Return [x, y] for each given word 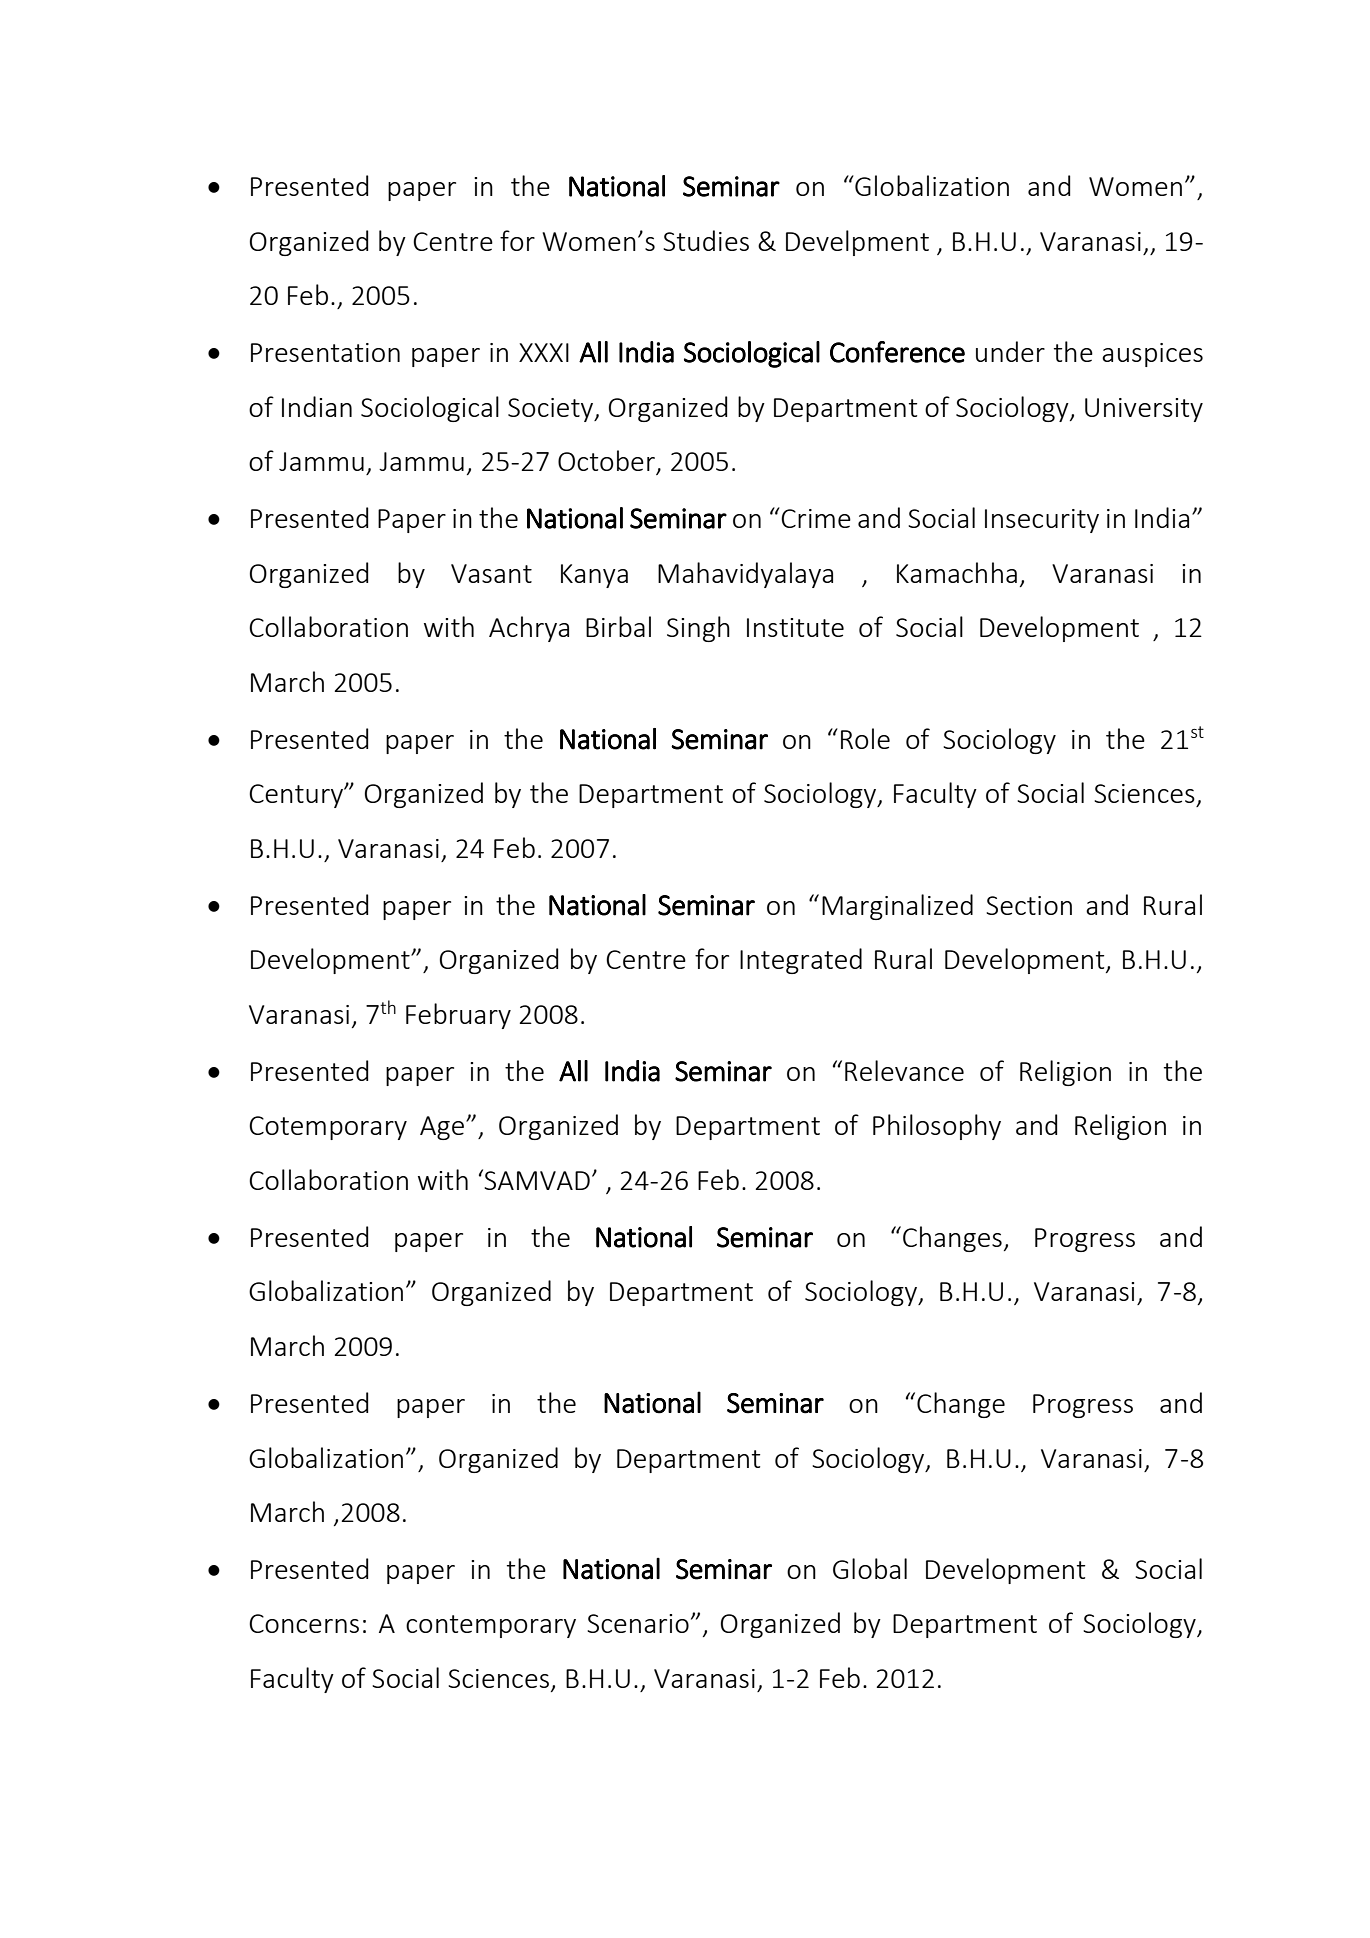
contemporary [491, 1626]
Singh [698, 629]
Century [297, 796]
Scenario [638, 1623]
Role [865, 738]
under [1010, 351]
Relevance [904, 1070]
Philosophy [937, 1127]
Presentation [325, 352]
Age [443, 1128]
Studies [706, 240]
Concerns [304, 1623]
